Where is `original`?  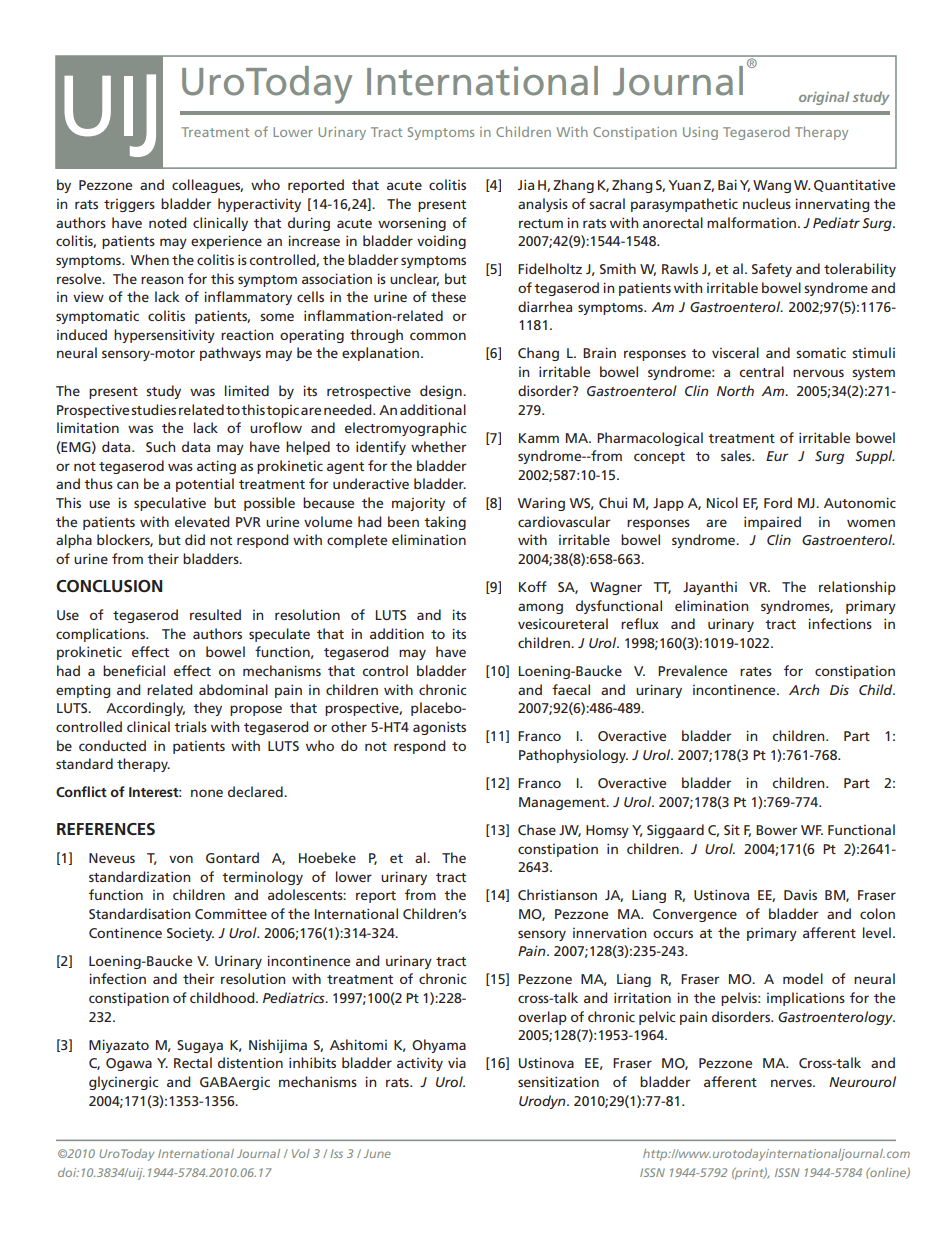 original is located at coordinates (824, 98).
